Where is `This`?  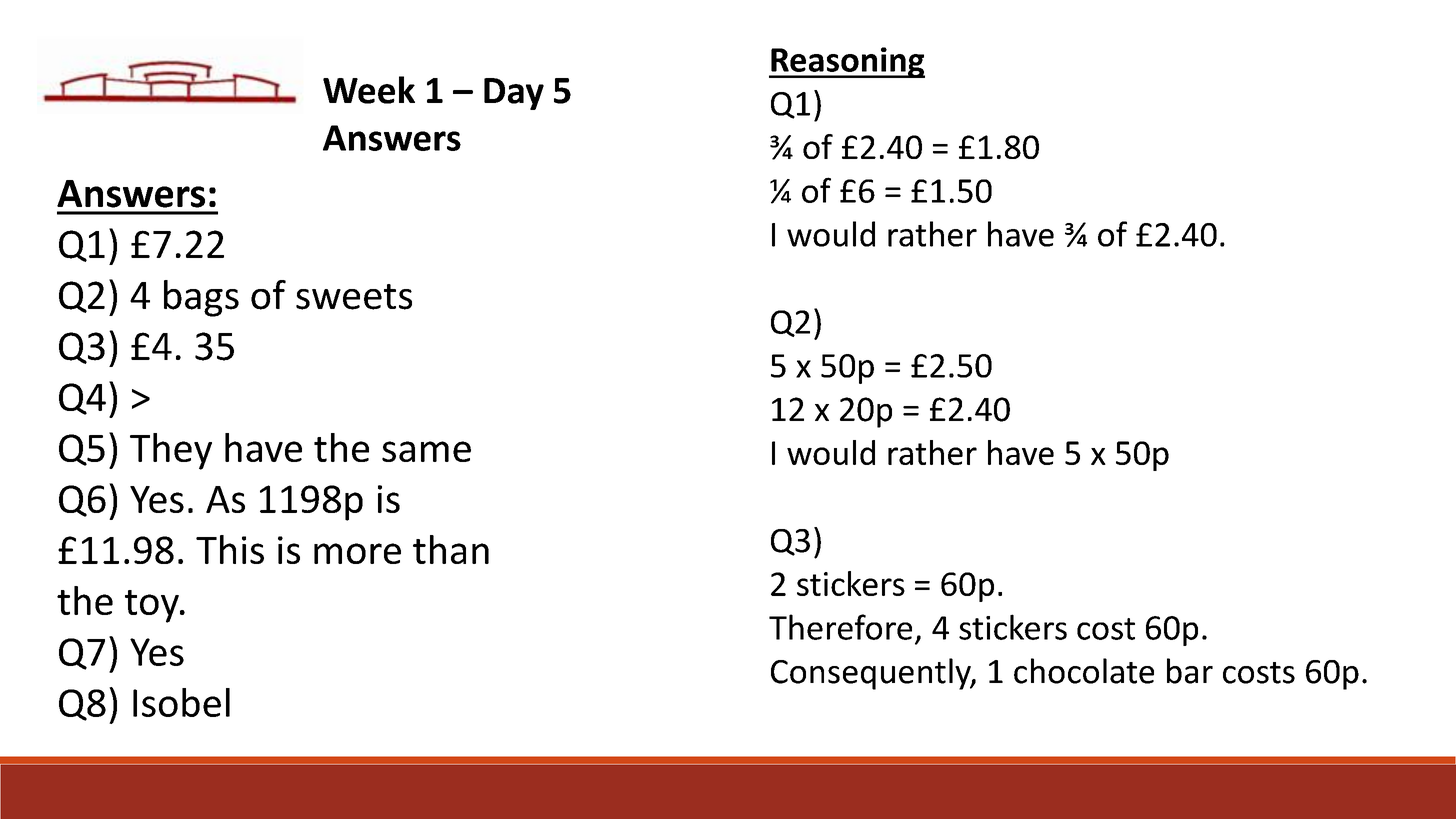 This is located at coordinates (230, 549).
